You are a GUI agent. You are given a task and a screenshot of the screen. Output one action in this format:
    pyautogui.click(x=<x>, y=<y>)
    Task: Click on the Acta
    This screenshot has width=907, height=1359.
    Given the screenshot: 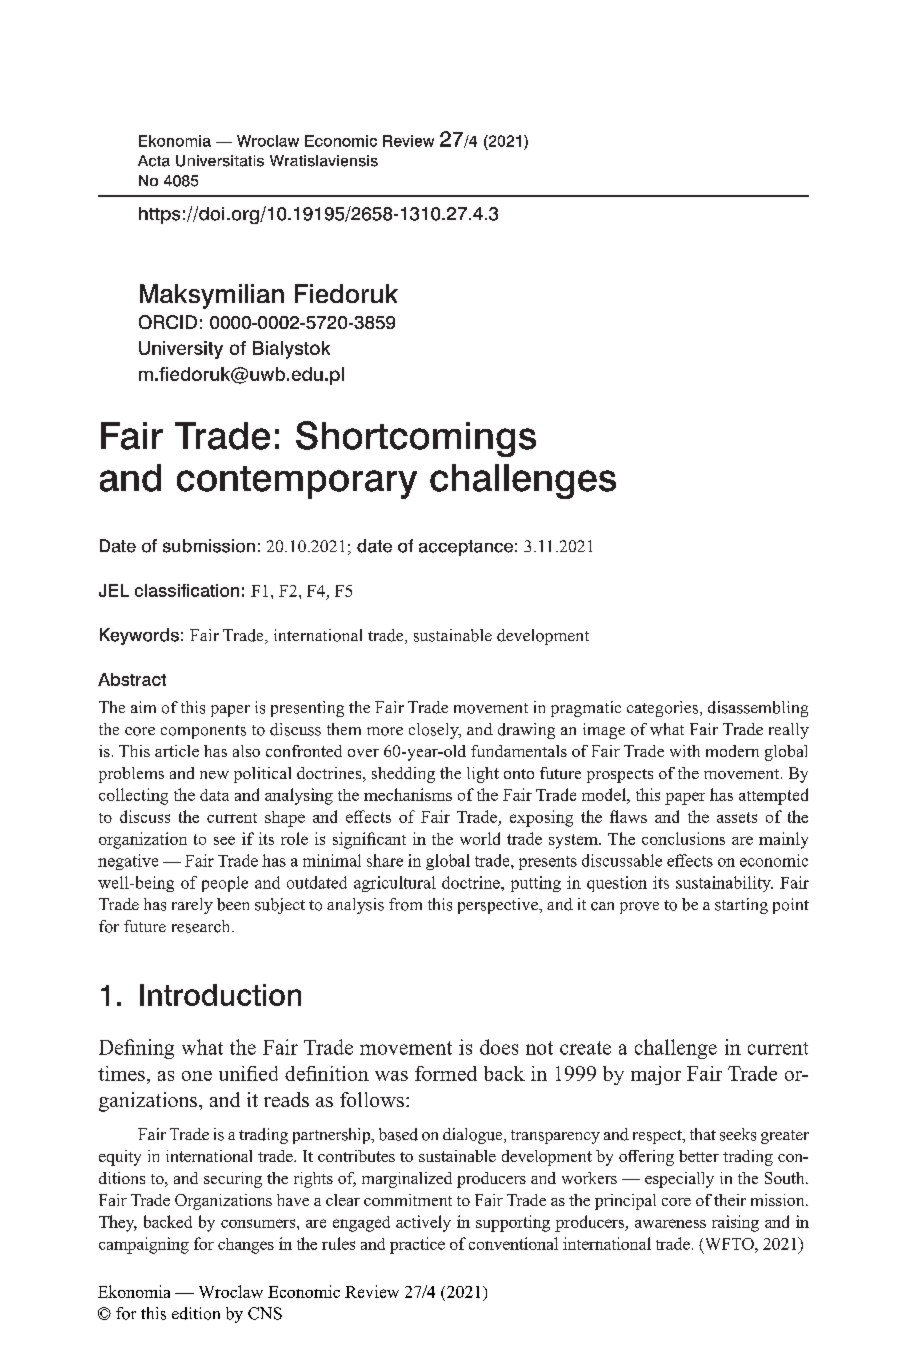 What is the action you would take?
    pyautogui.click(x=154, y=161)
